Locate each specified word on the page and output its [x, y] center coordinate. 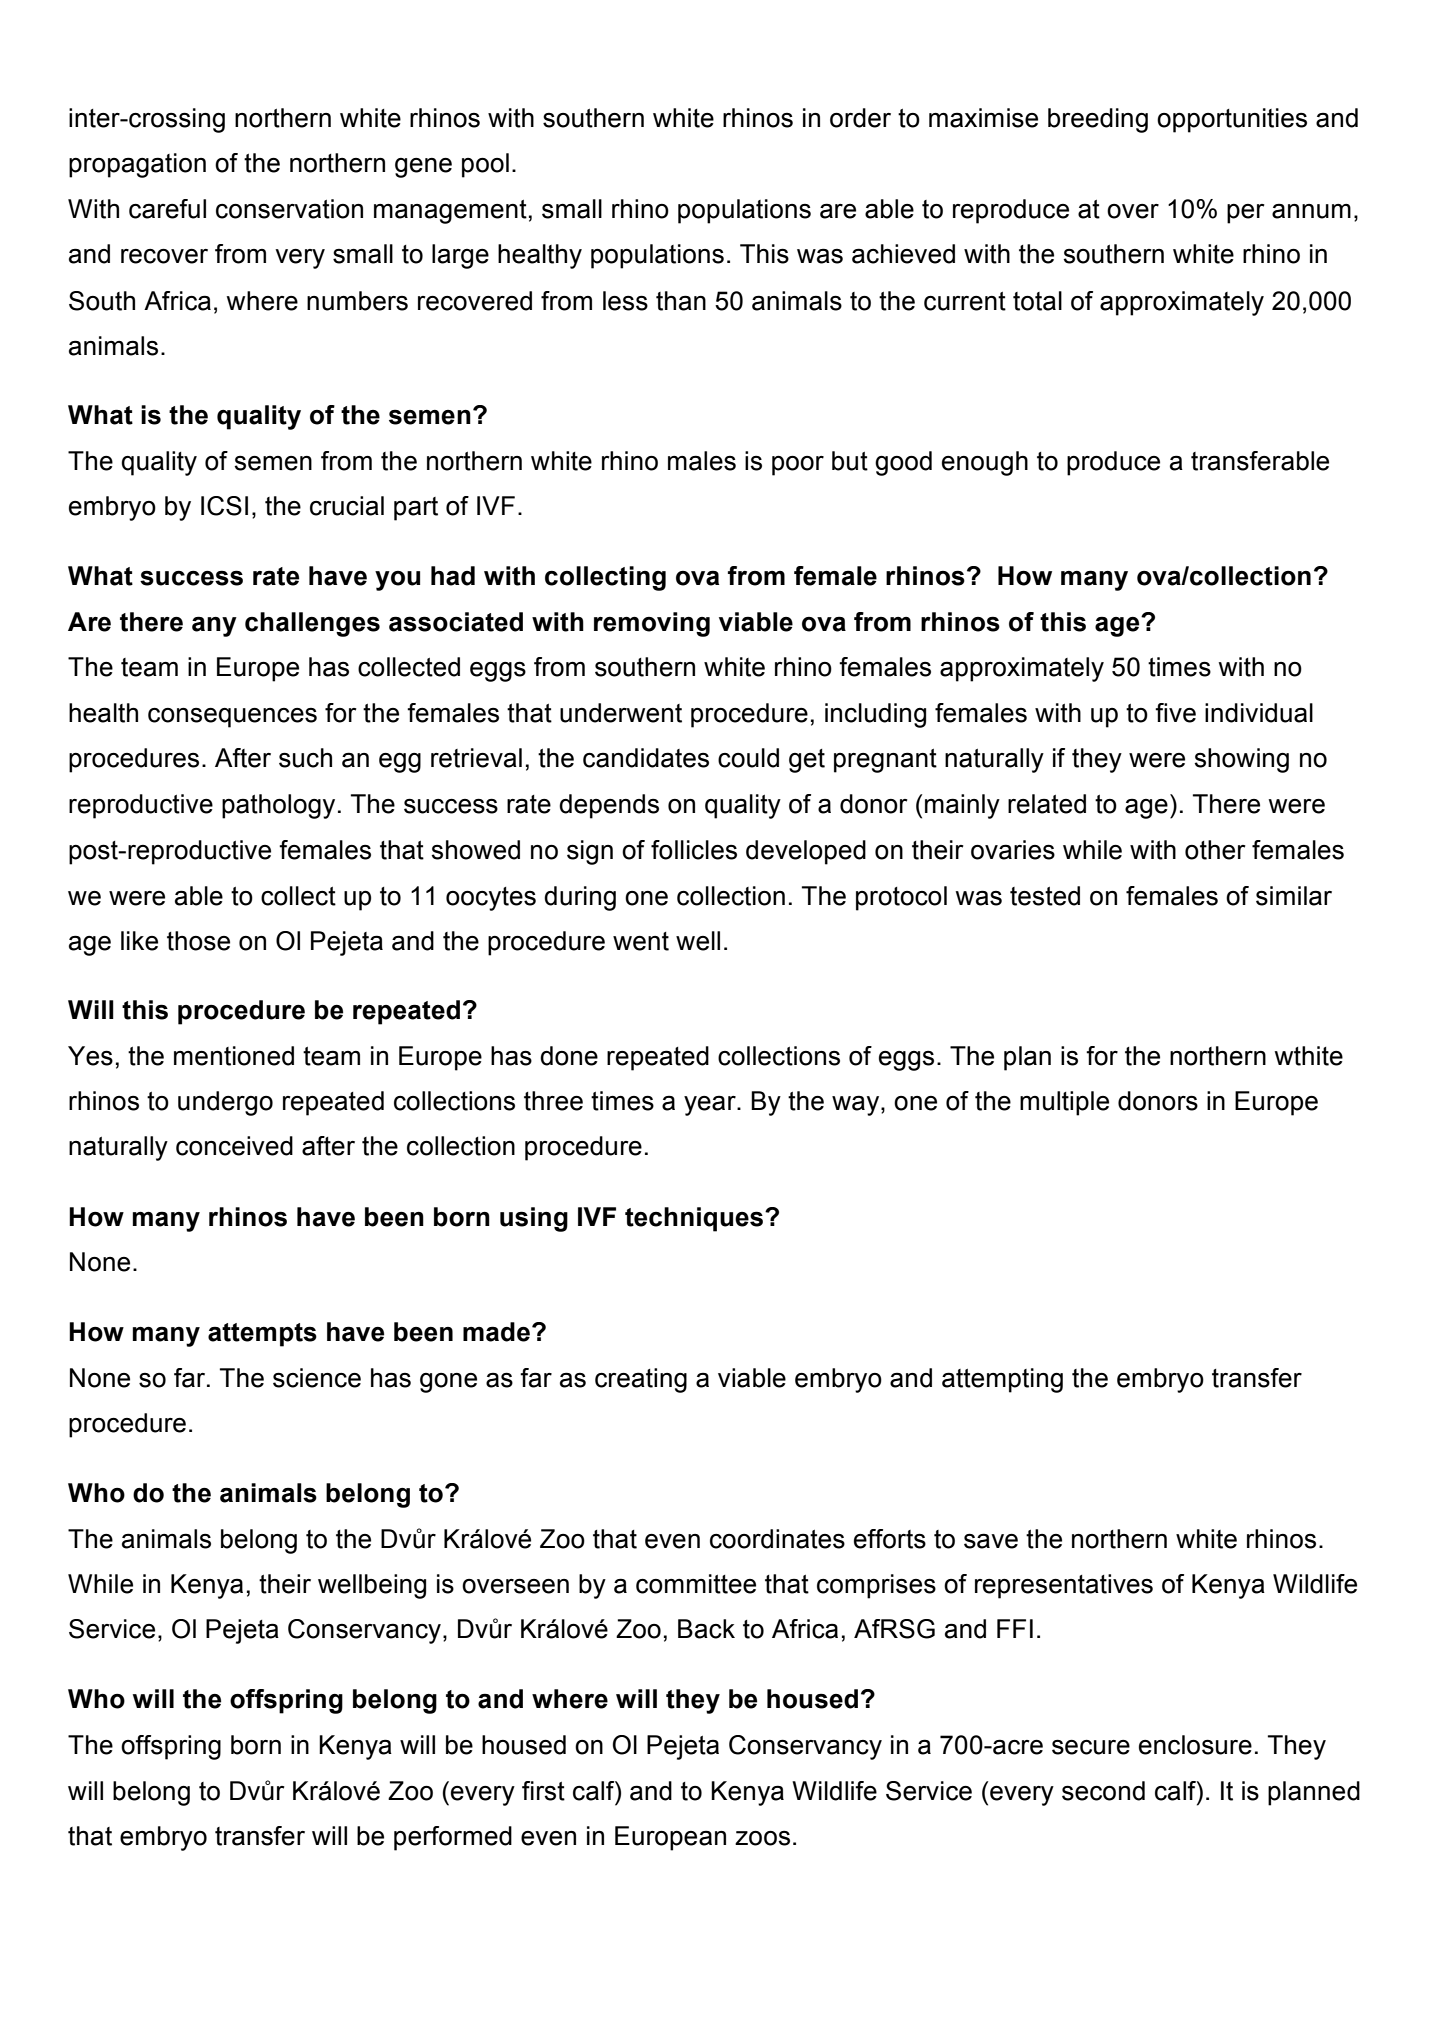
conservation [289, 209]
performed [453, 1838]
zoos [762, 1838]
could [748, 758]
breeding [1098, 120]
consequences [232, 718]
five [1175, 713]
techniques [695, 1219]
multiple [1064, 1103]
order [860, 118]
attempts [262, 1335]
